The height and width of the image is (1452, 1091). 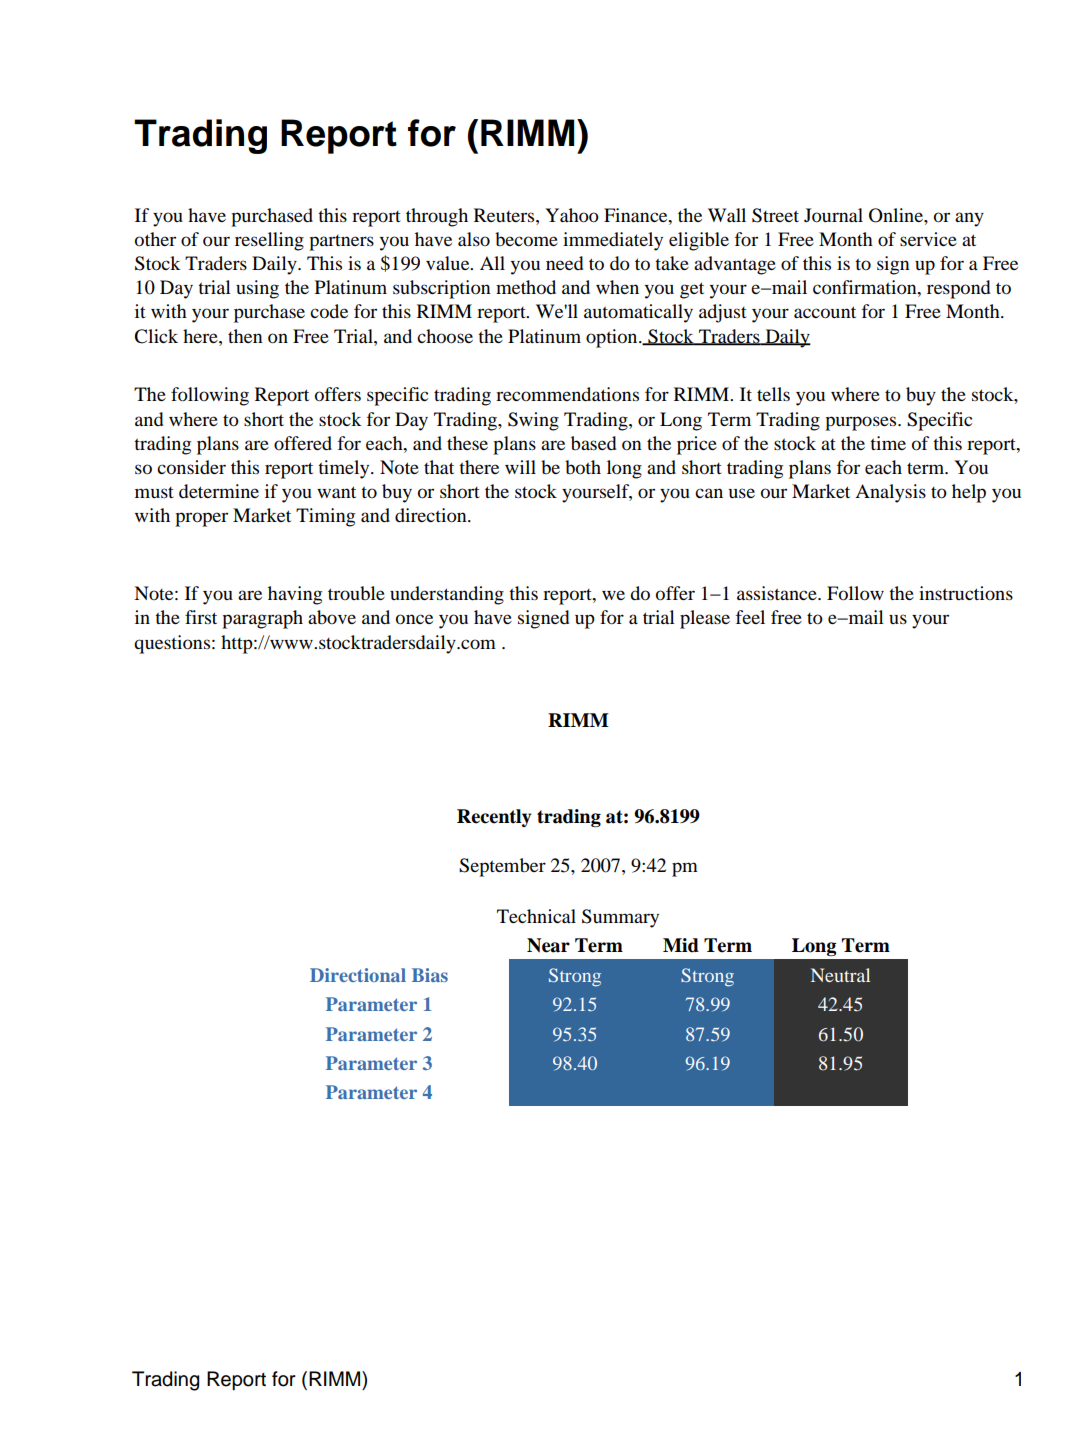 I want to click on having, so click(x=295, y=595).
